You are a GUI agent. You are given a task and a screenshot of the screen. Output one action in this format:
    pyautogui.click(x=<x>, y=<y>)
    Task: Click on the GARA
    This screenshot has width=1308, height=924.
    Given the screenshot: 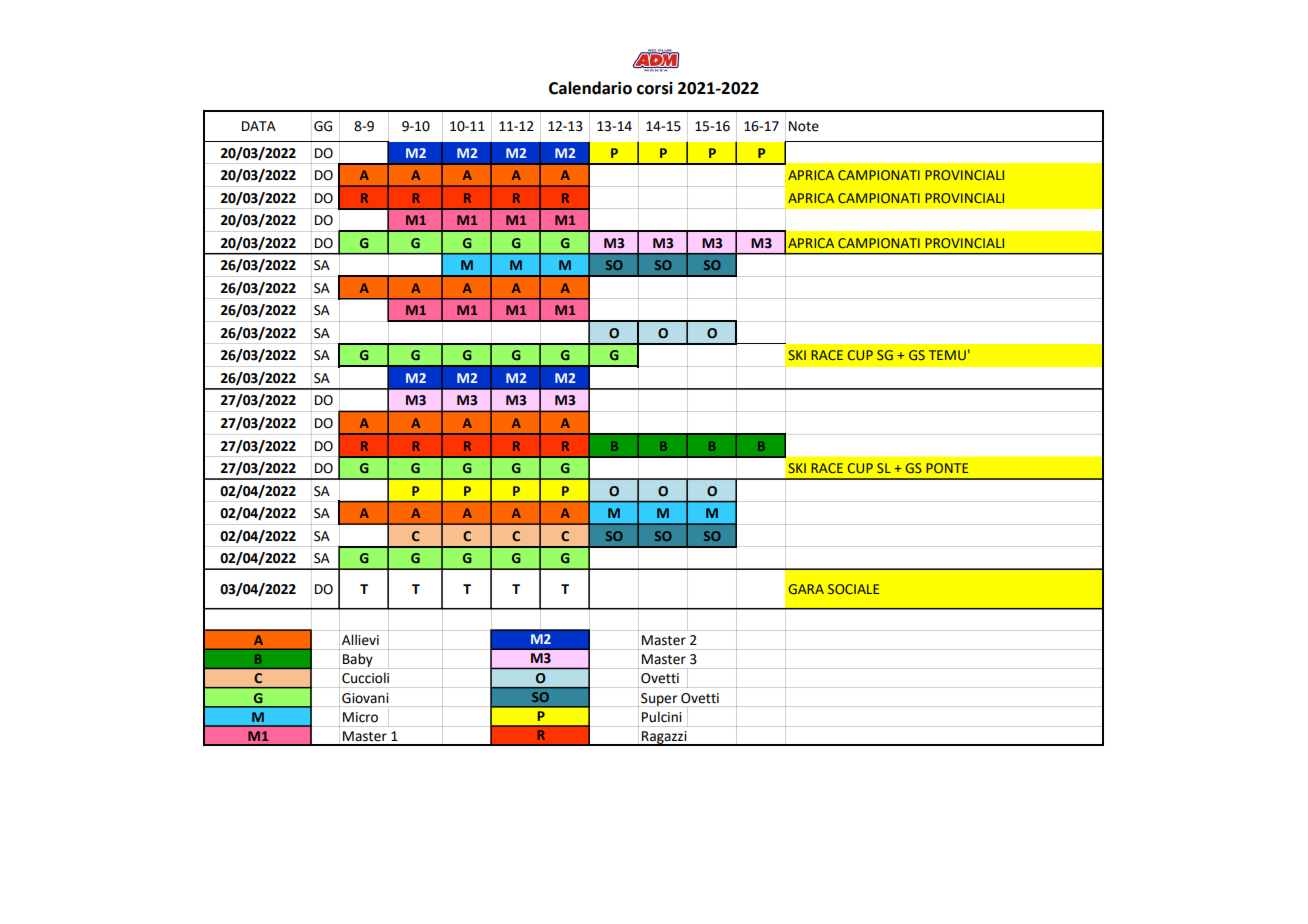 What is the action you would take?
    pyautogui.click(x=806, y=589)
